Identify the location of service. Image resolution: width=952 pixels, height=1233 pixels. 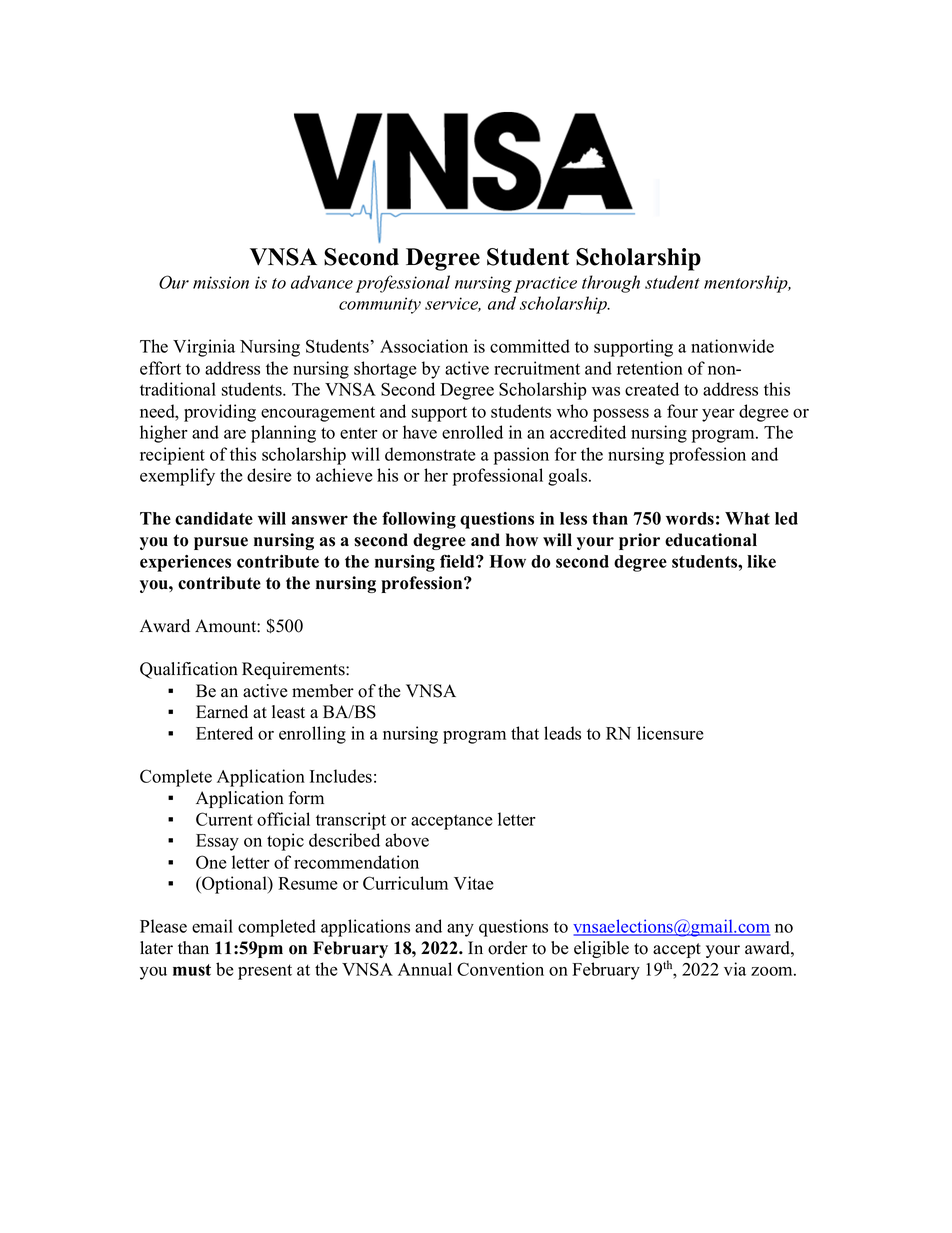
(453, 304).
